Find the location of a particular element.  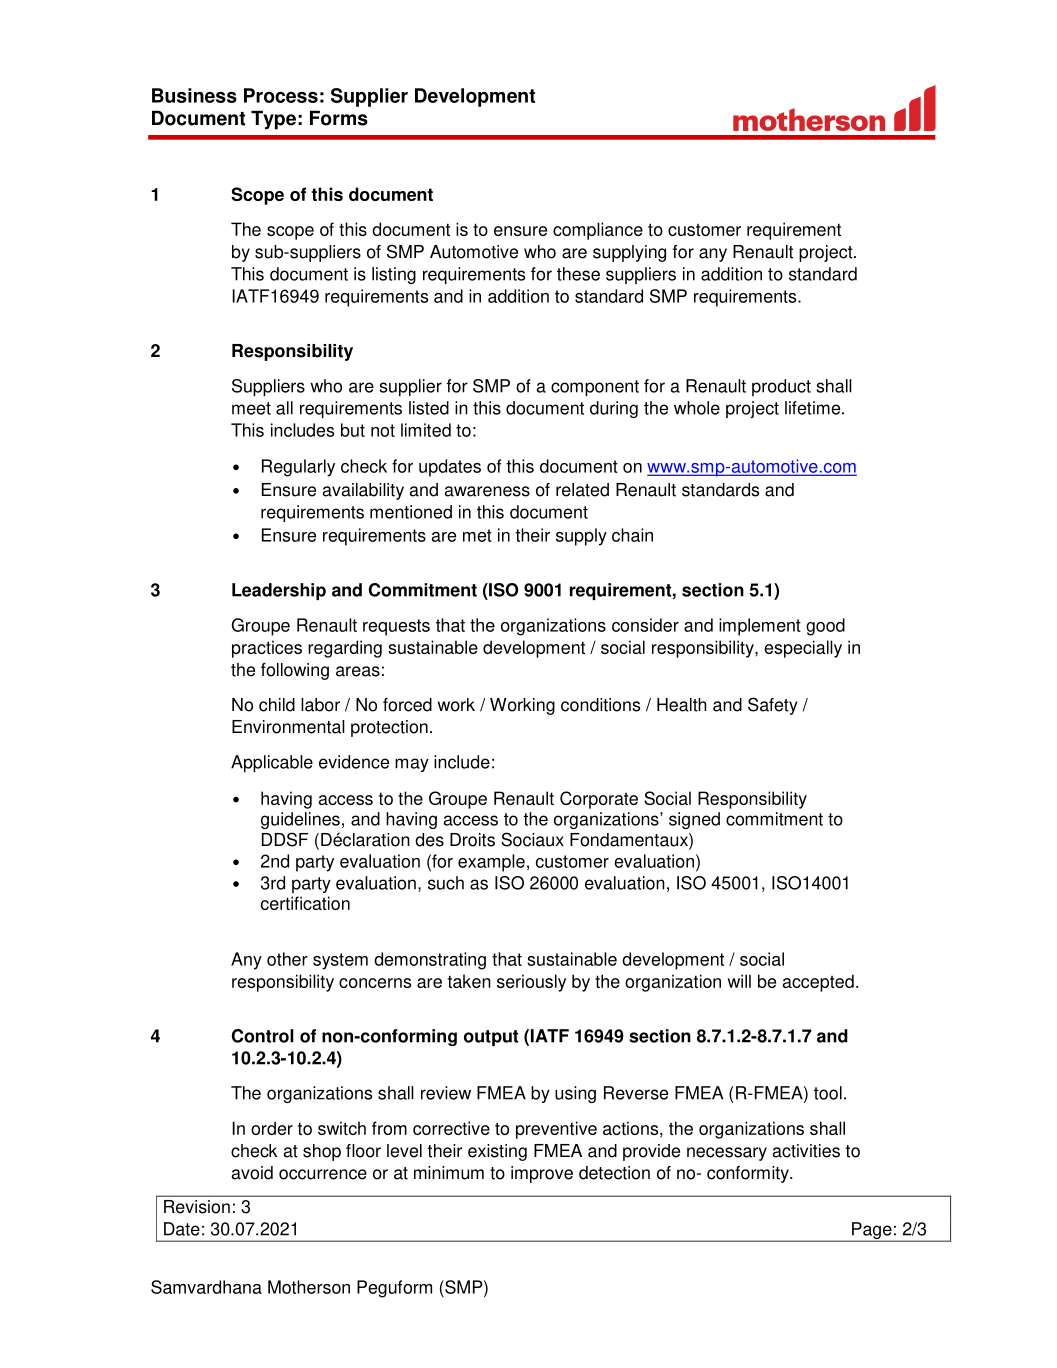

compliance is located at coordinates (598, 231).
